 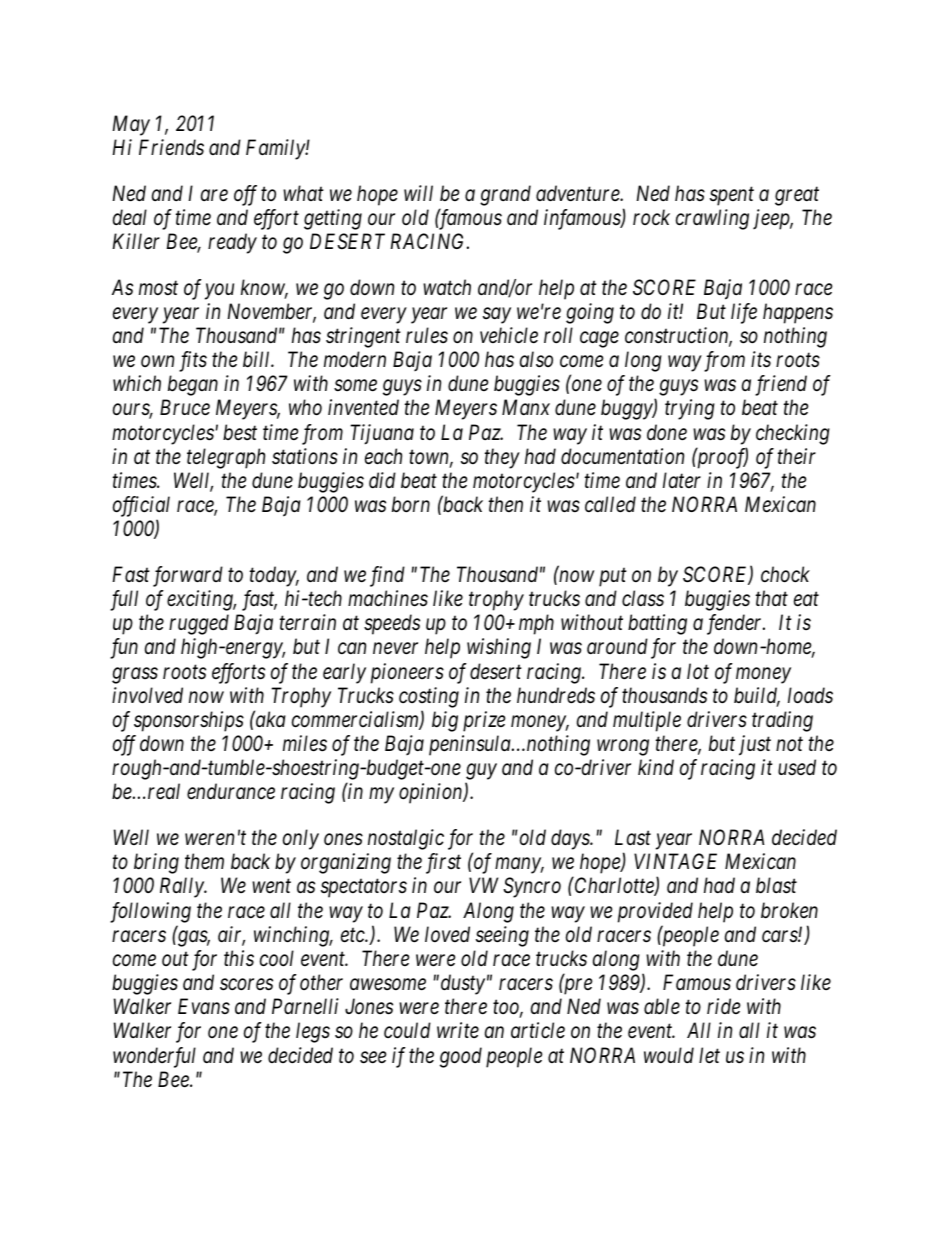 What do you see at coordinates (675, 861) in the document?
I see `VINTAGE` at bounding box center [675, 861].
